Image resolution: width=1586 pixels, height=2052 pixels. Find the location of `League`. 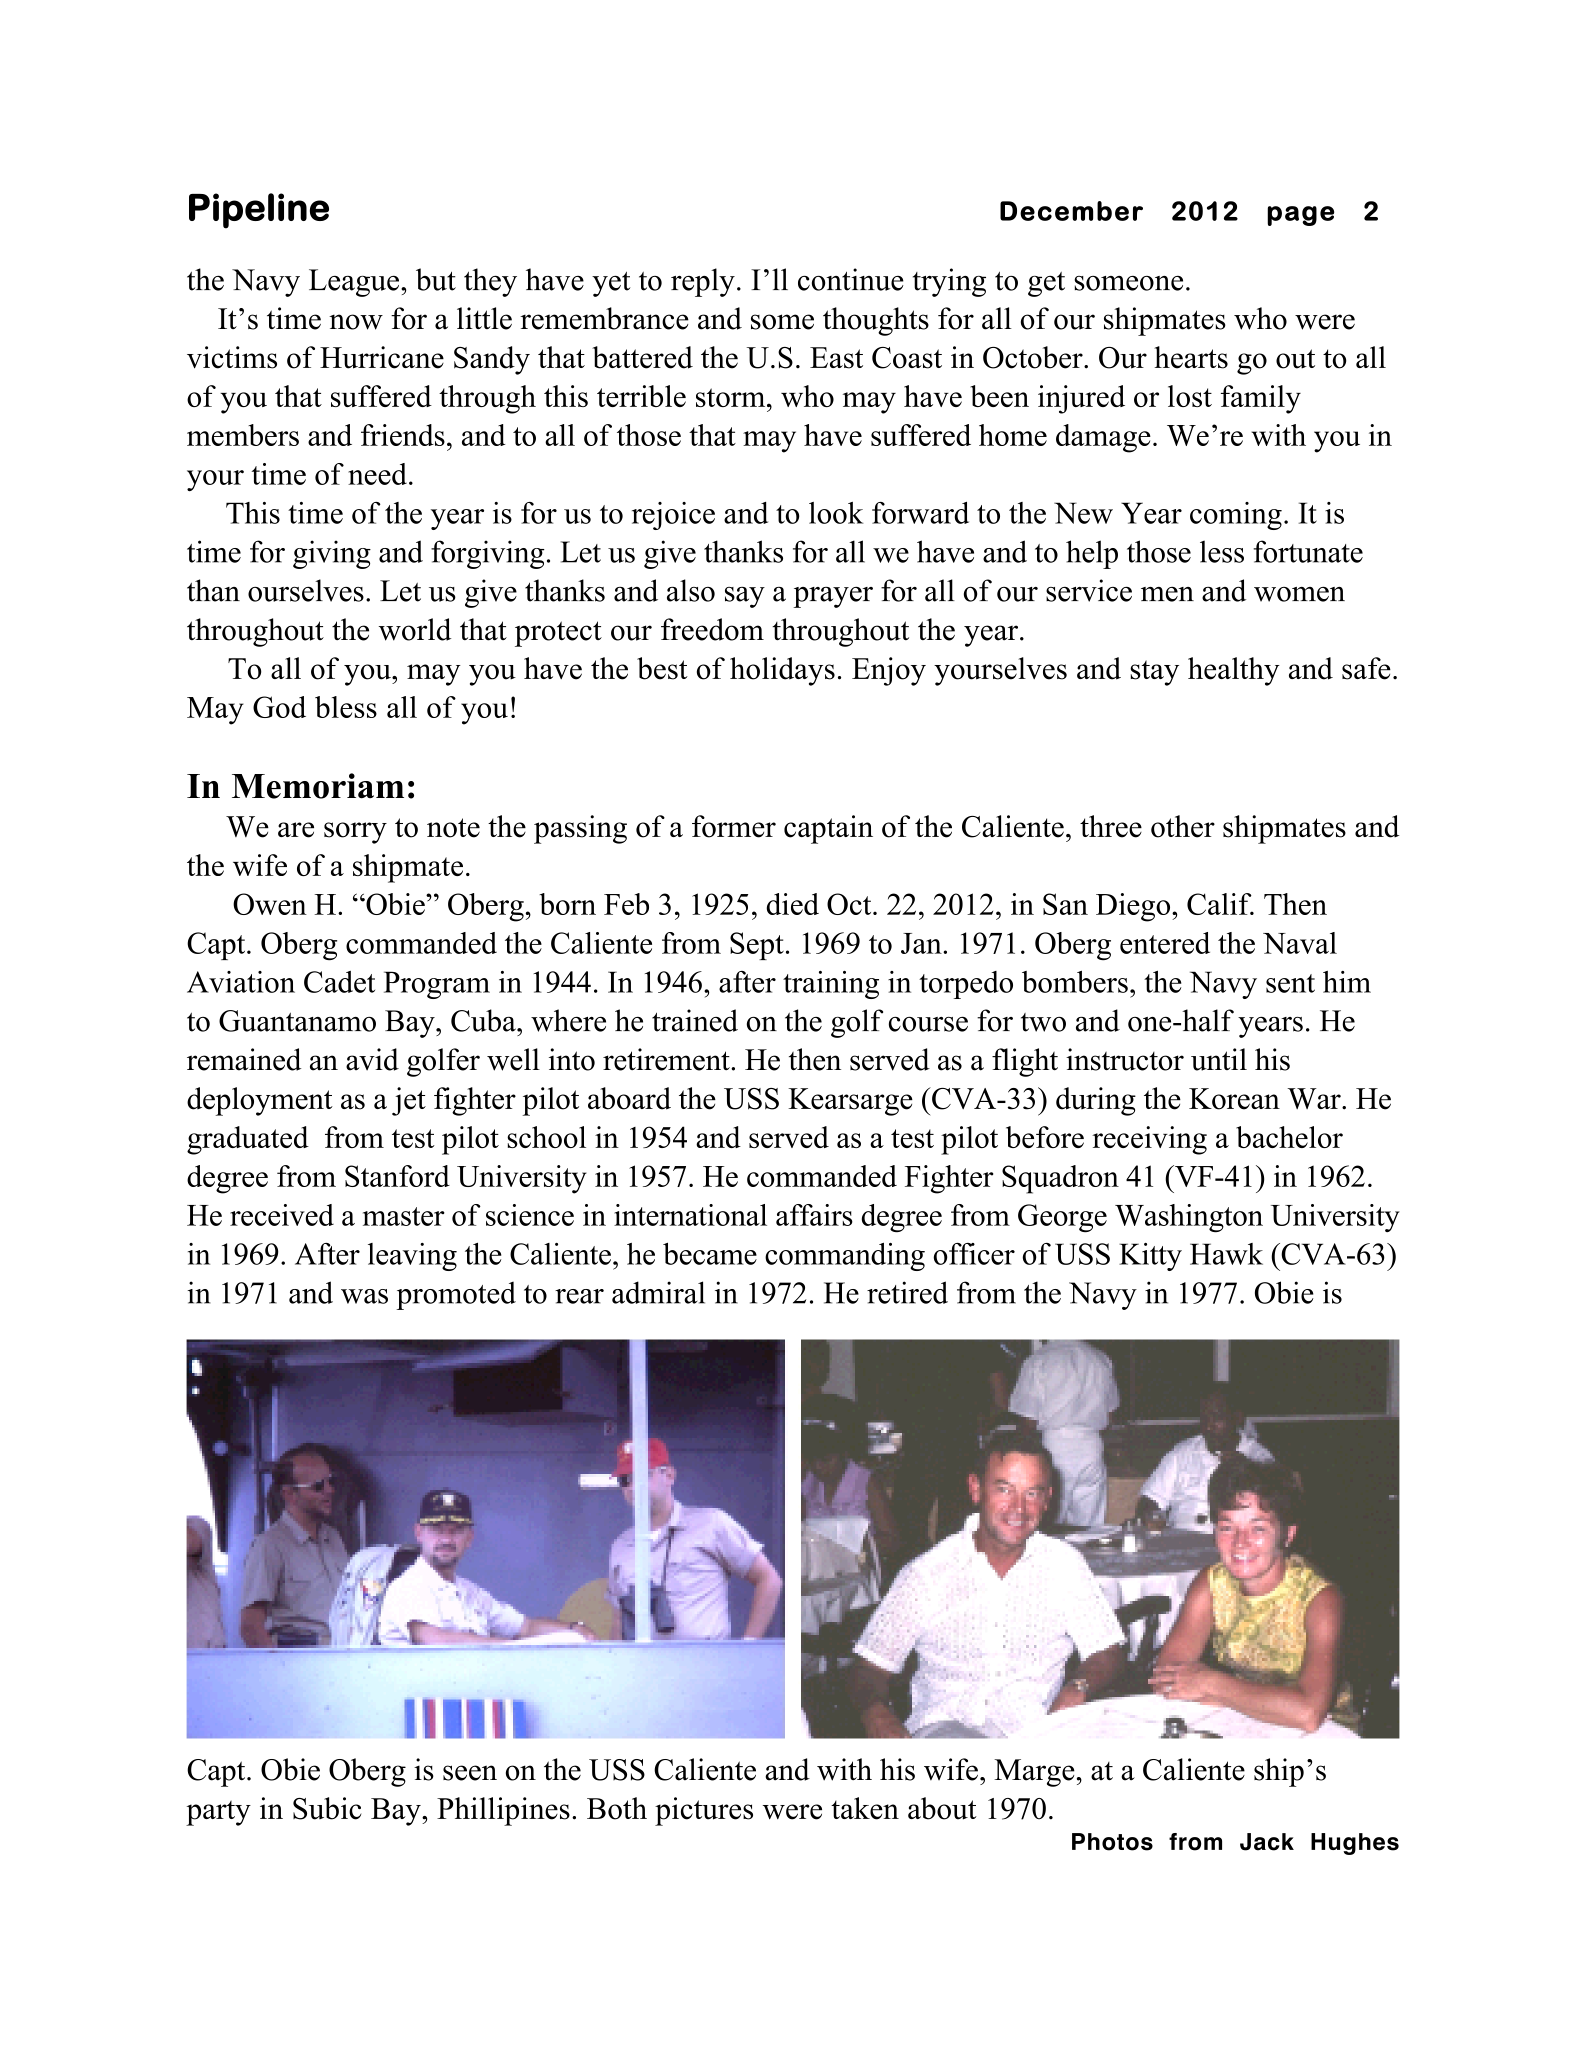

League is located at coordinates (355, 283).
